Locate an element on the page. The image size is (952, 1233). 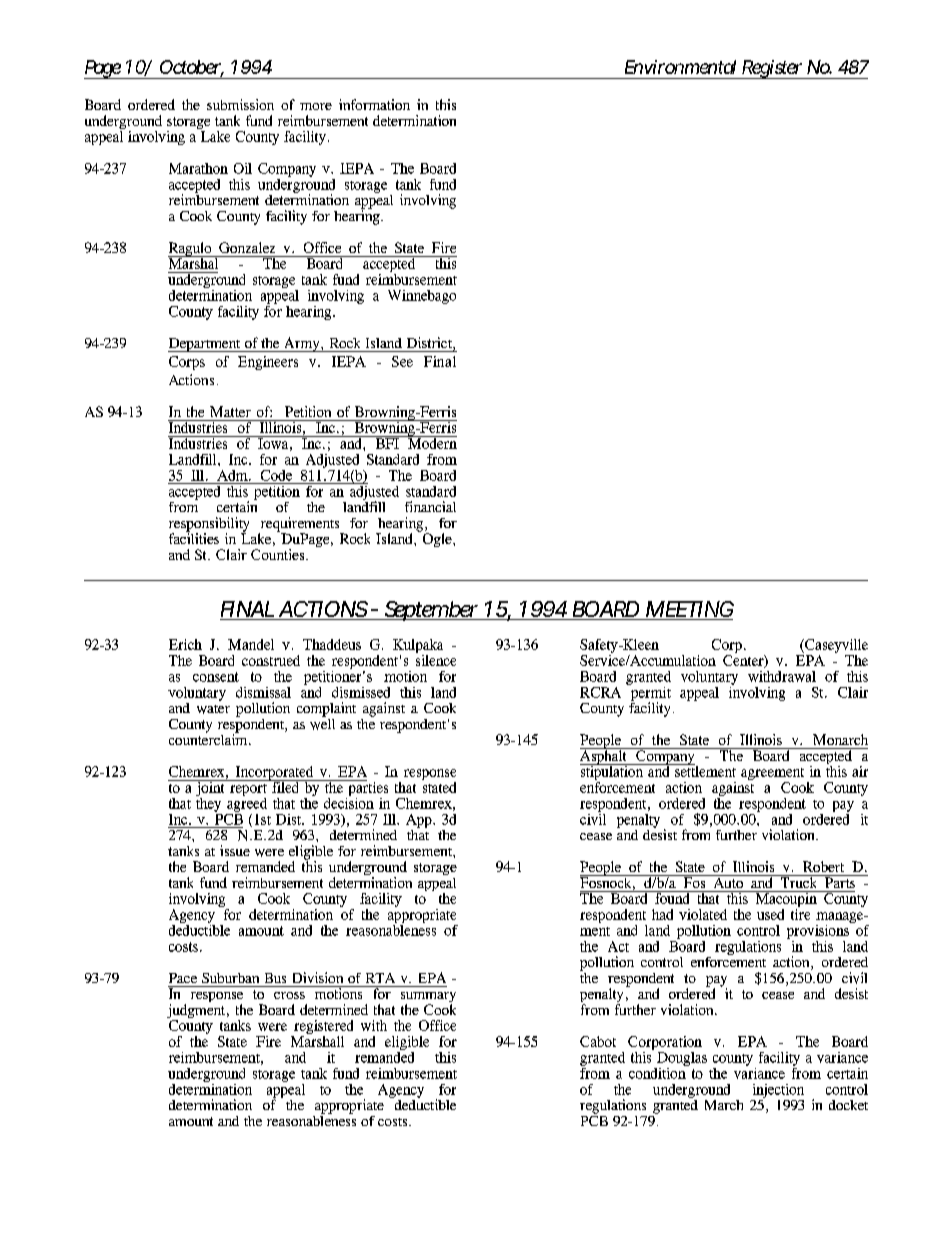
information is located at coordinates (374, 104).
